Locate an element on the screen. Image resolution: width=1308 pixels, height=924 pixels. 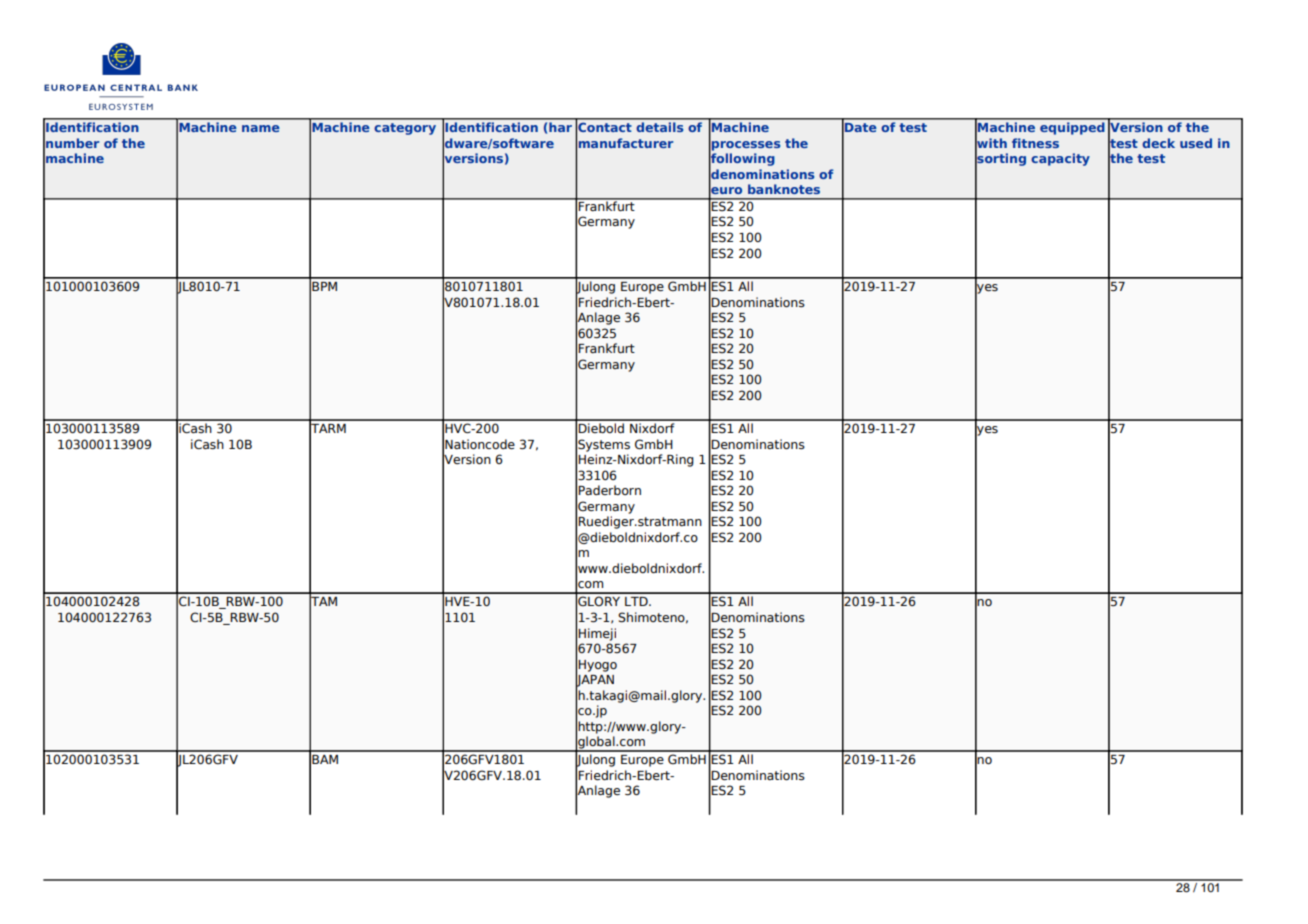
name is located at coordinates (261, 128).
